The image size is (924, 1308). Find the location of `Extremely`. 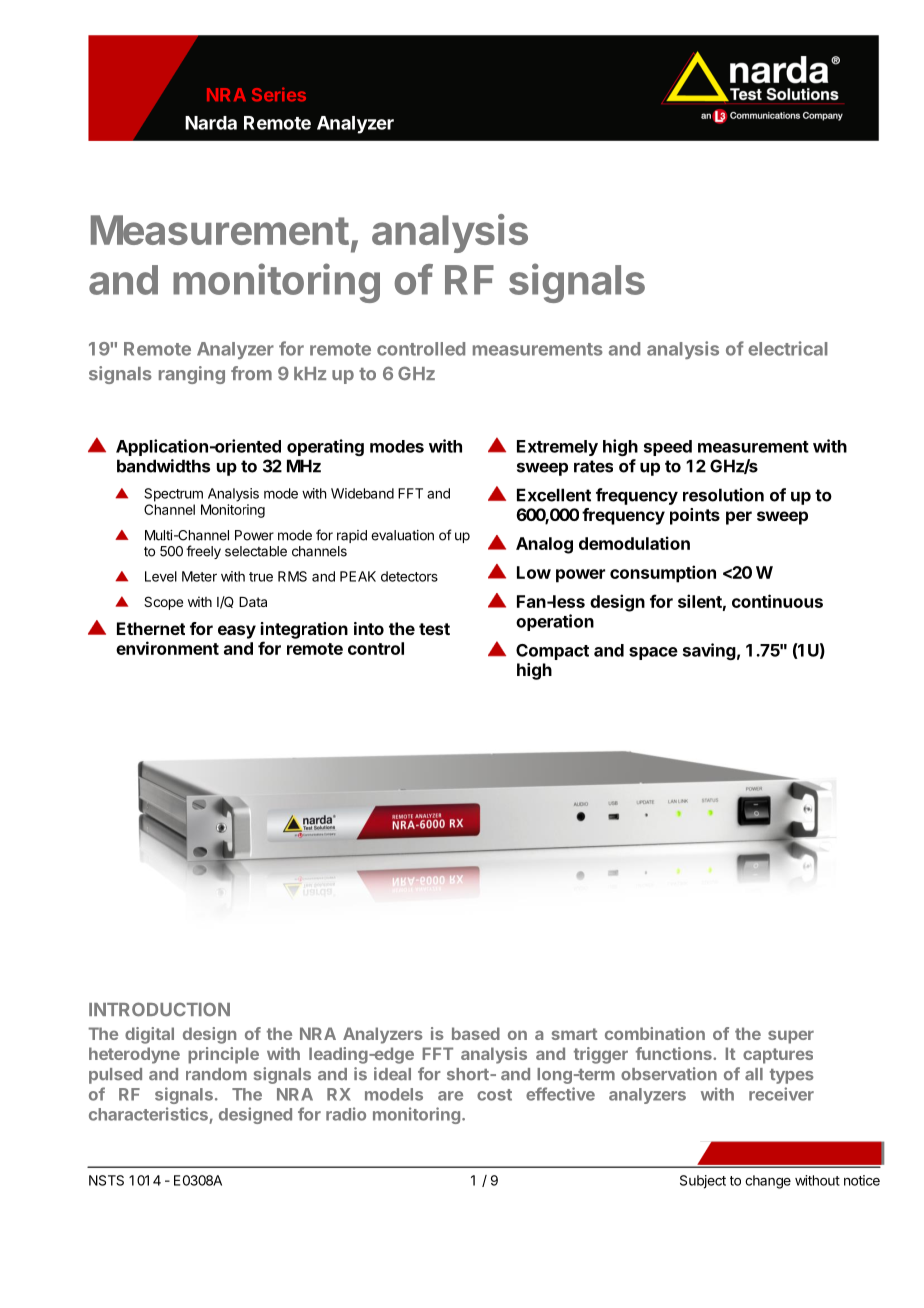

Extremely is located at coordinates (557, 448).
